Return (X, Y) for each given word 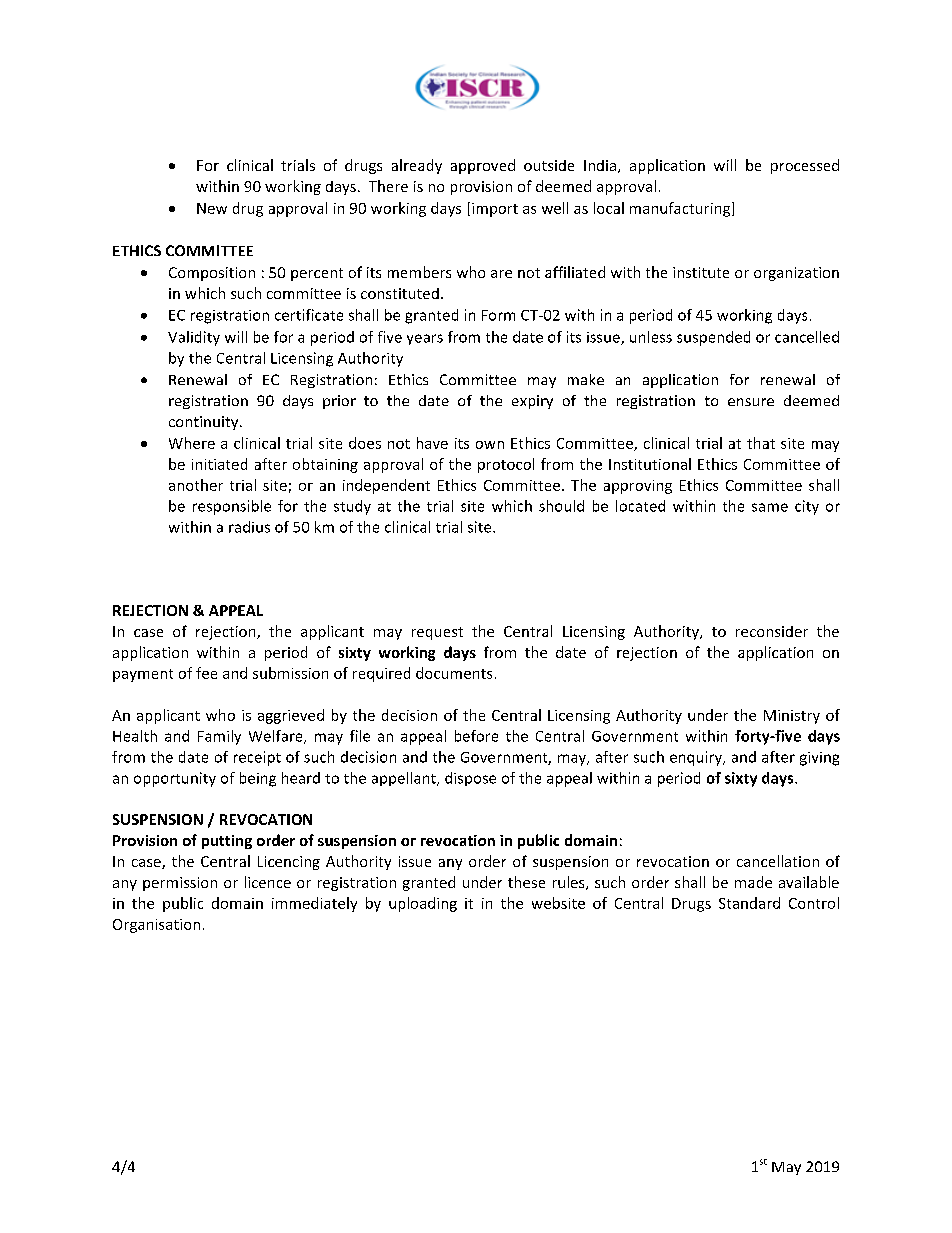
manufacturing (681, 209)
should (561, 506)
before (476, 736)
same (770, 507)
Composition (212, 274)
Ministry (792, 717)
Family (219, 737)
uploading (423, 904)
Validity (194, 338)
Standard (749, 903)
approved (483, 166)
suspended (713, 338)
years (425, 339)
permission (180, 884)
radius (249, 527)
